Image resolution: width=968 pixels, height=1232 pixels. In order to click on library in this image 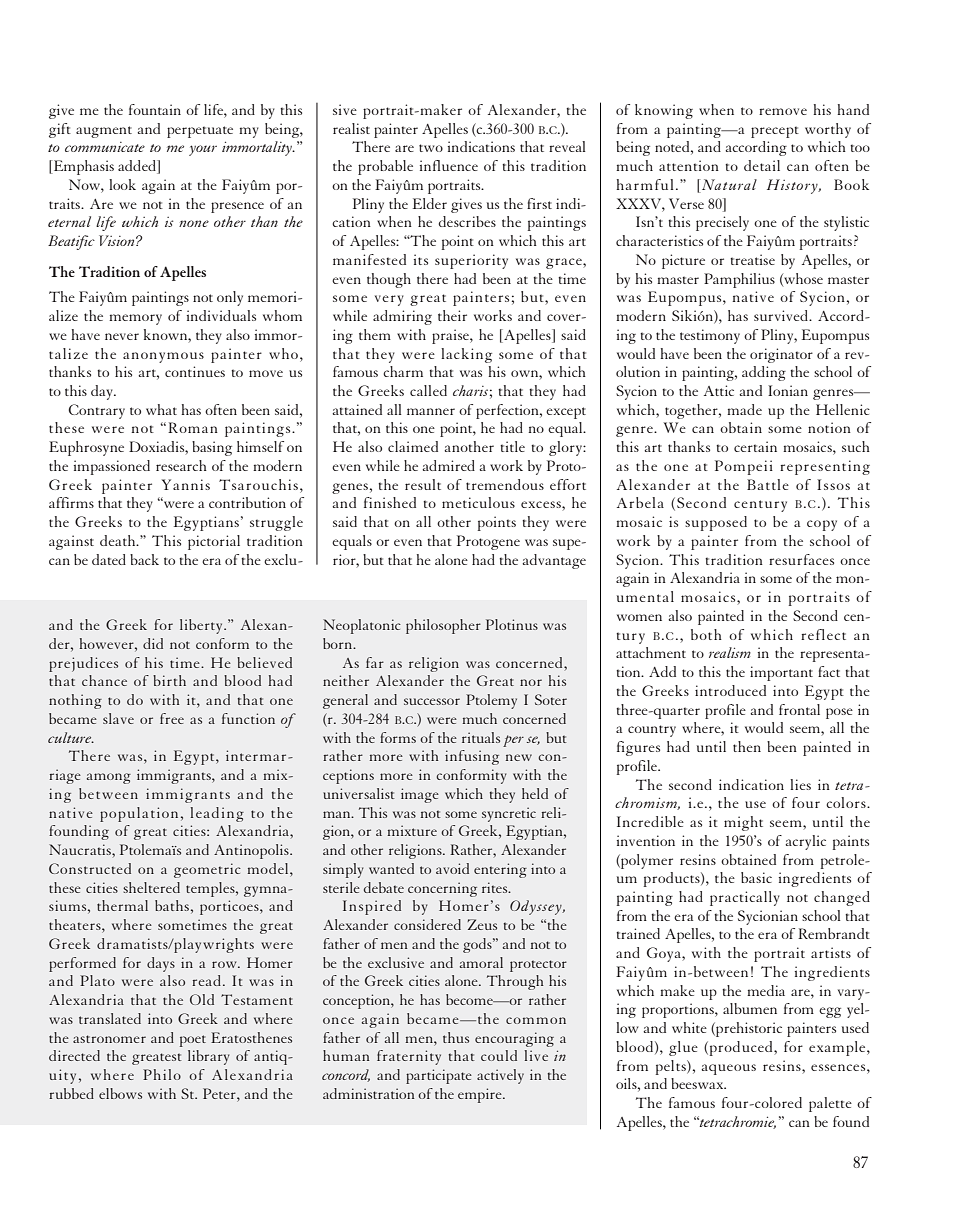, I will do `click(208, 1057)`.
